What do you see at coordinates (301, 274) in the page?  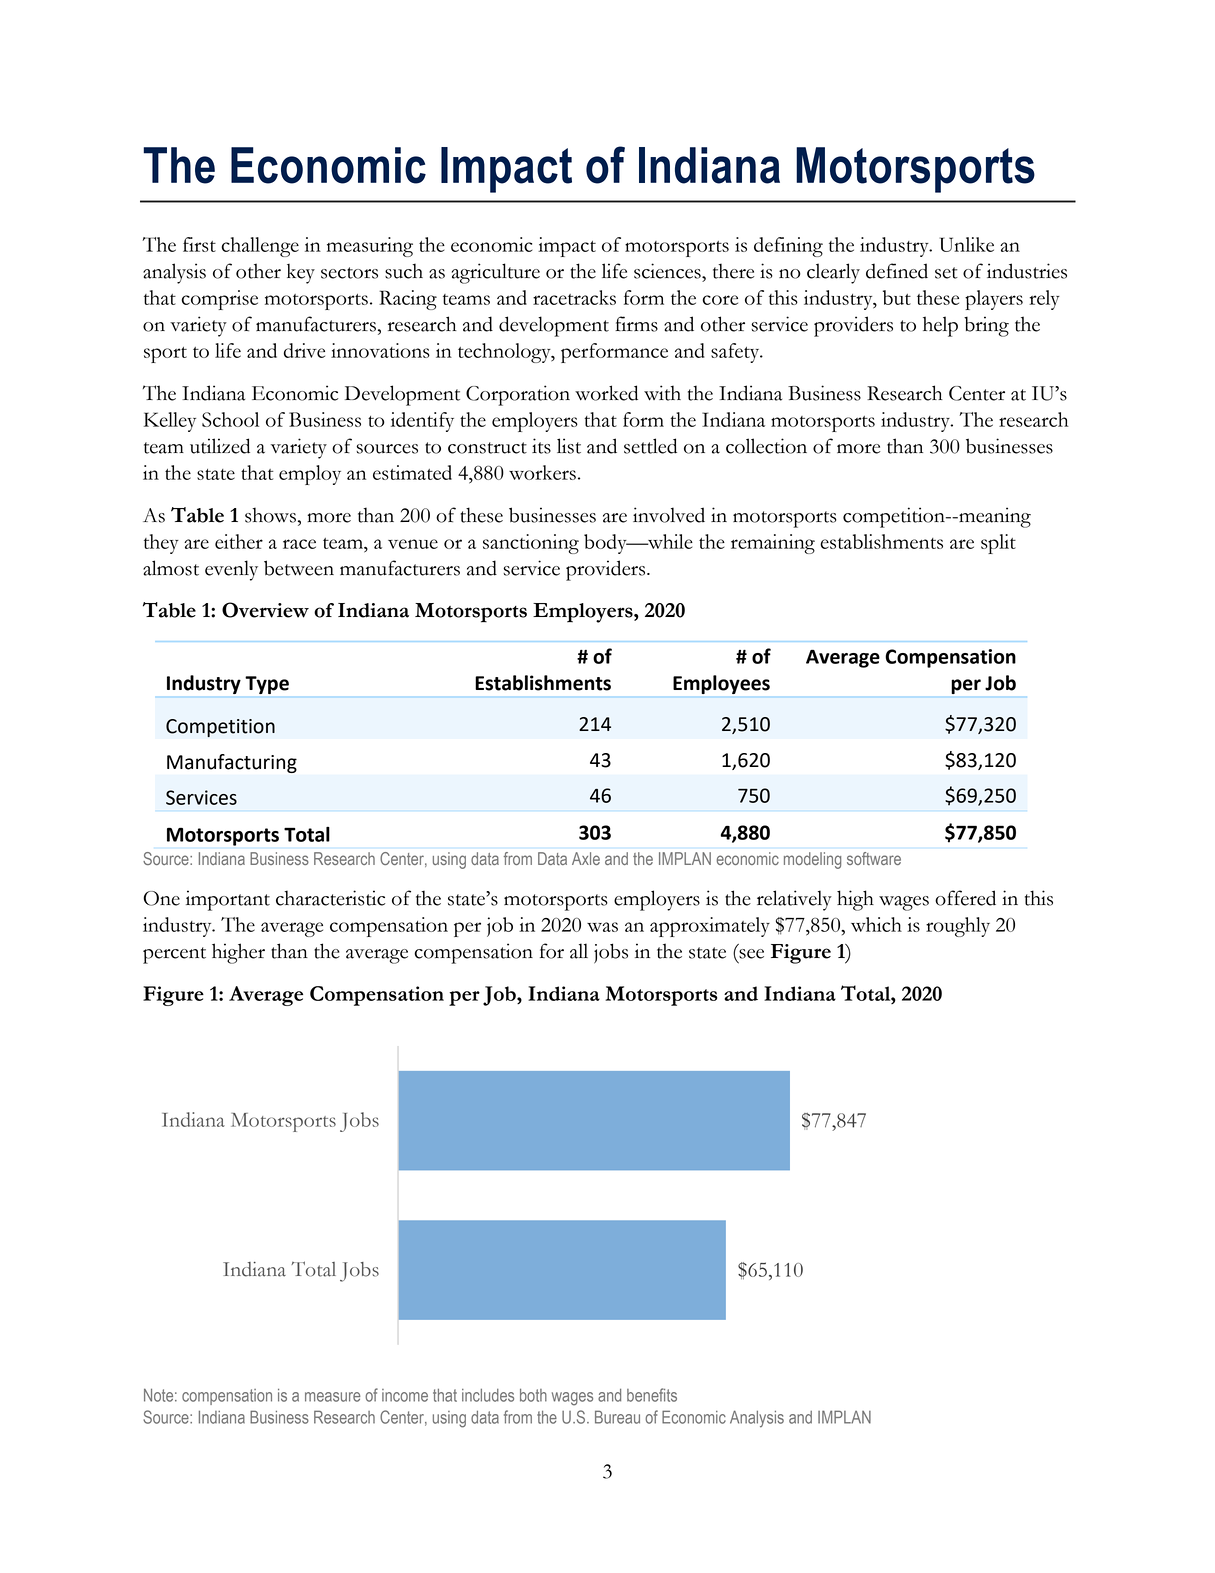 I see `key` at bounding box center [301, 274].
